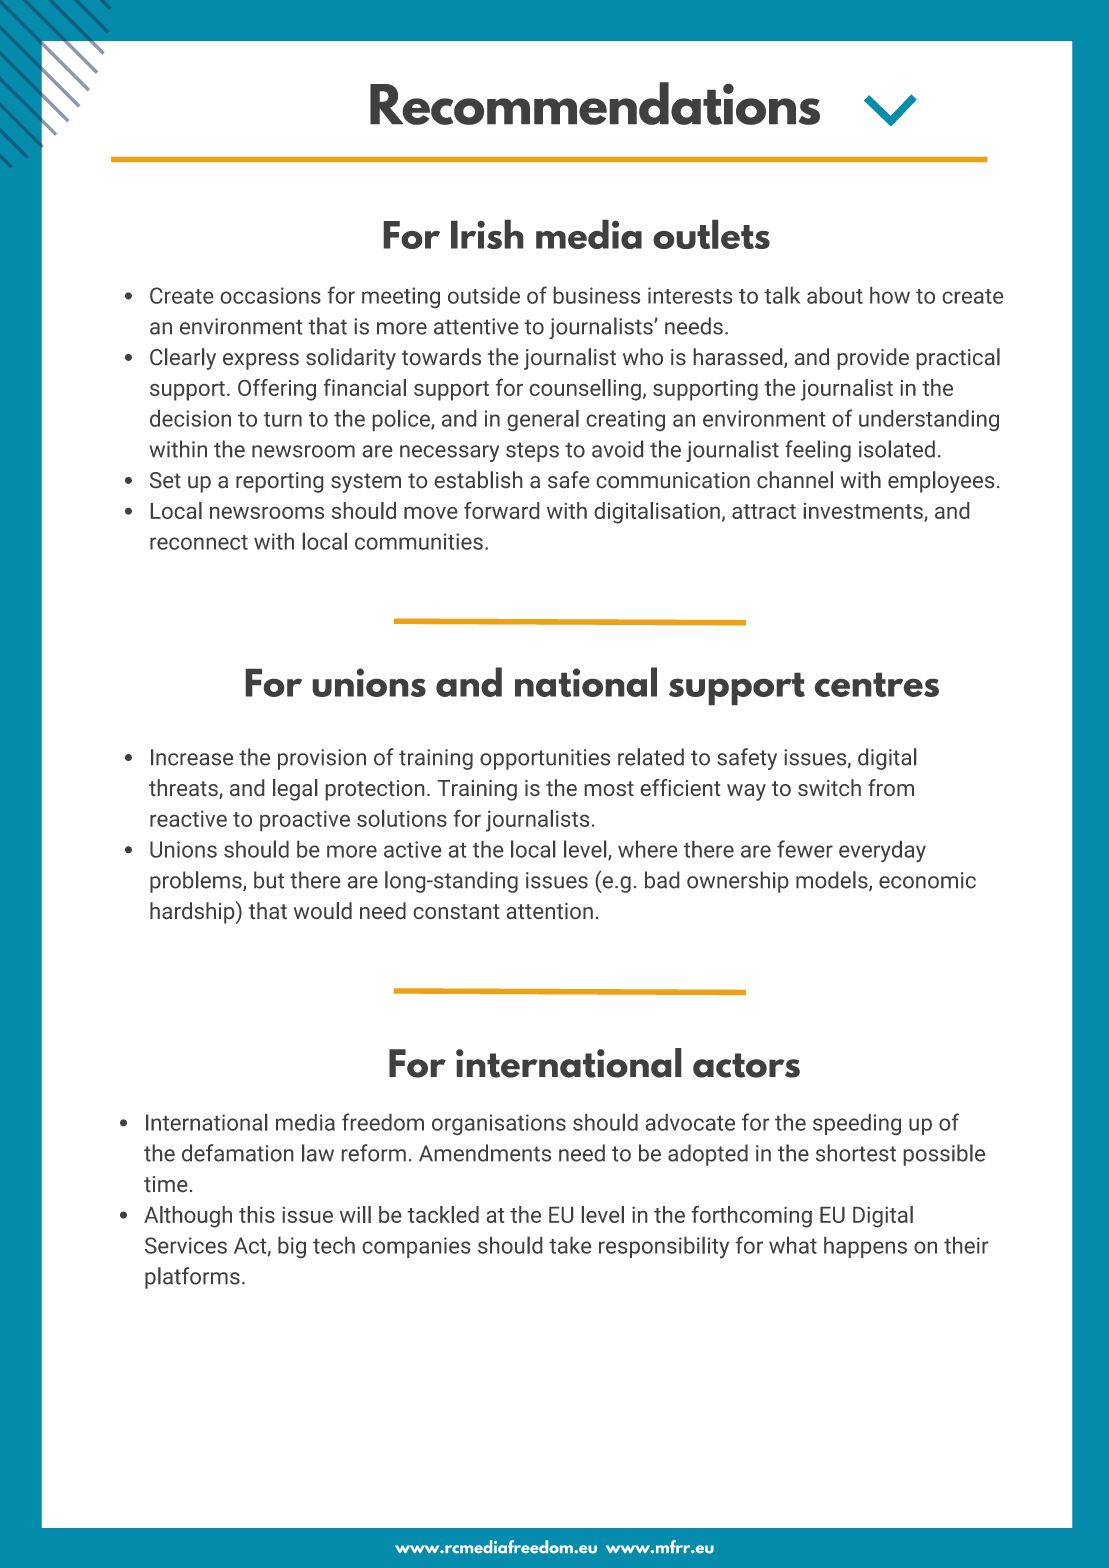 The height and width of the screenshot is (1568, 1109). Describe the element at coordinates (269, 880) in the screenshot. I see `but` at that location.
